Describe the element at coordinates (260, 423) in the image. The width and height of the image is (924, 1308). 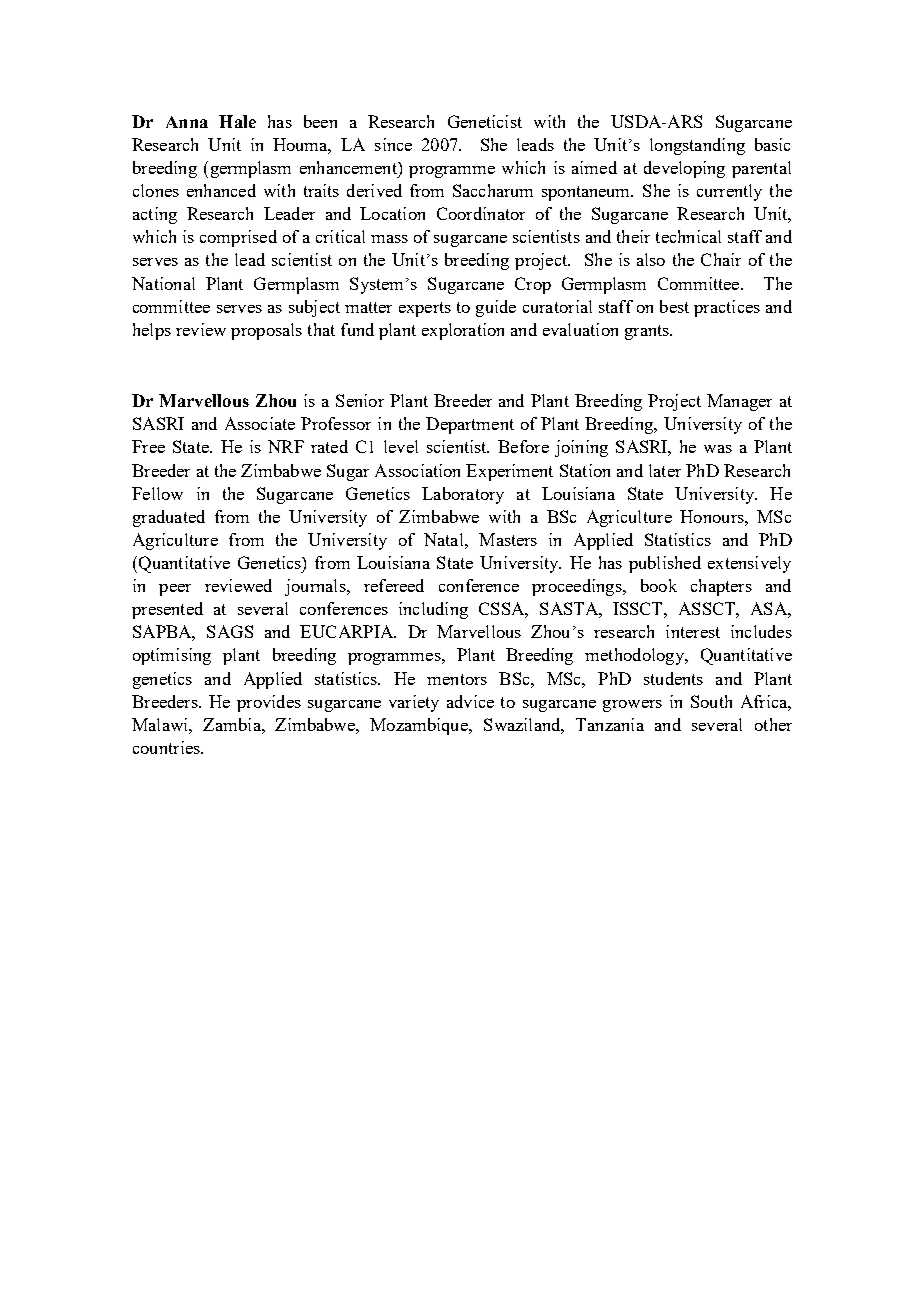
I see `Associate` at that location.
